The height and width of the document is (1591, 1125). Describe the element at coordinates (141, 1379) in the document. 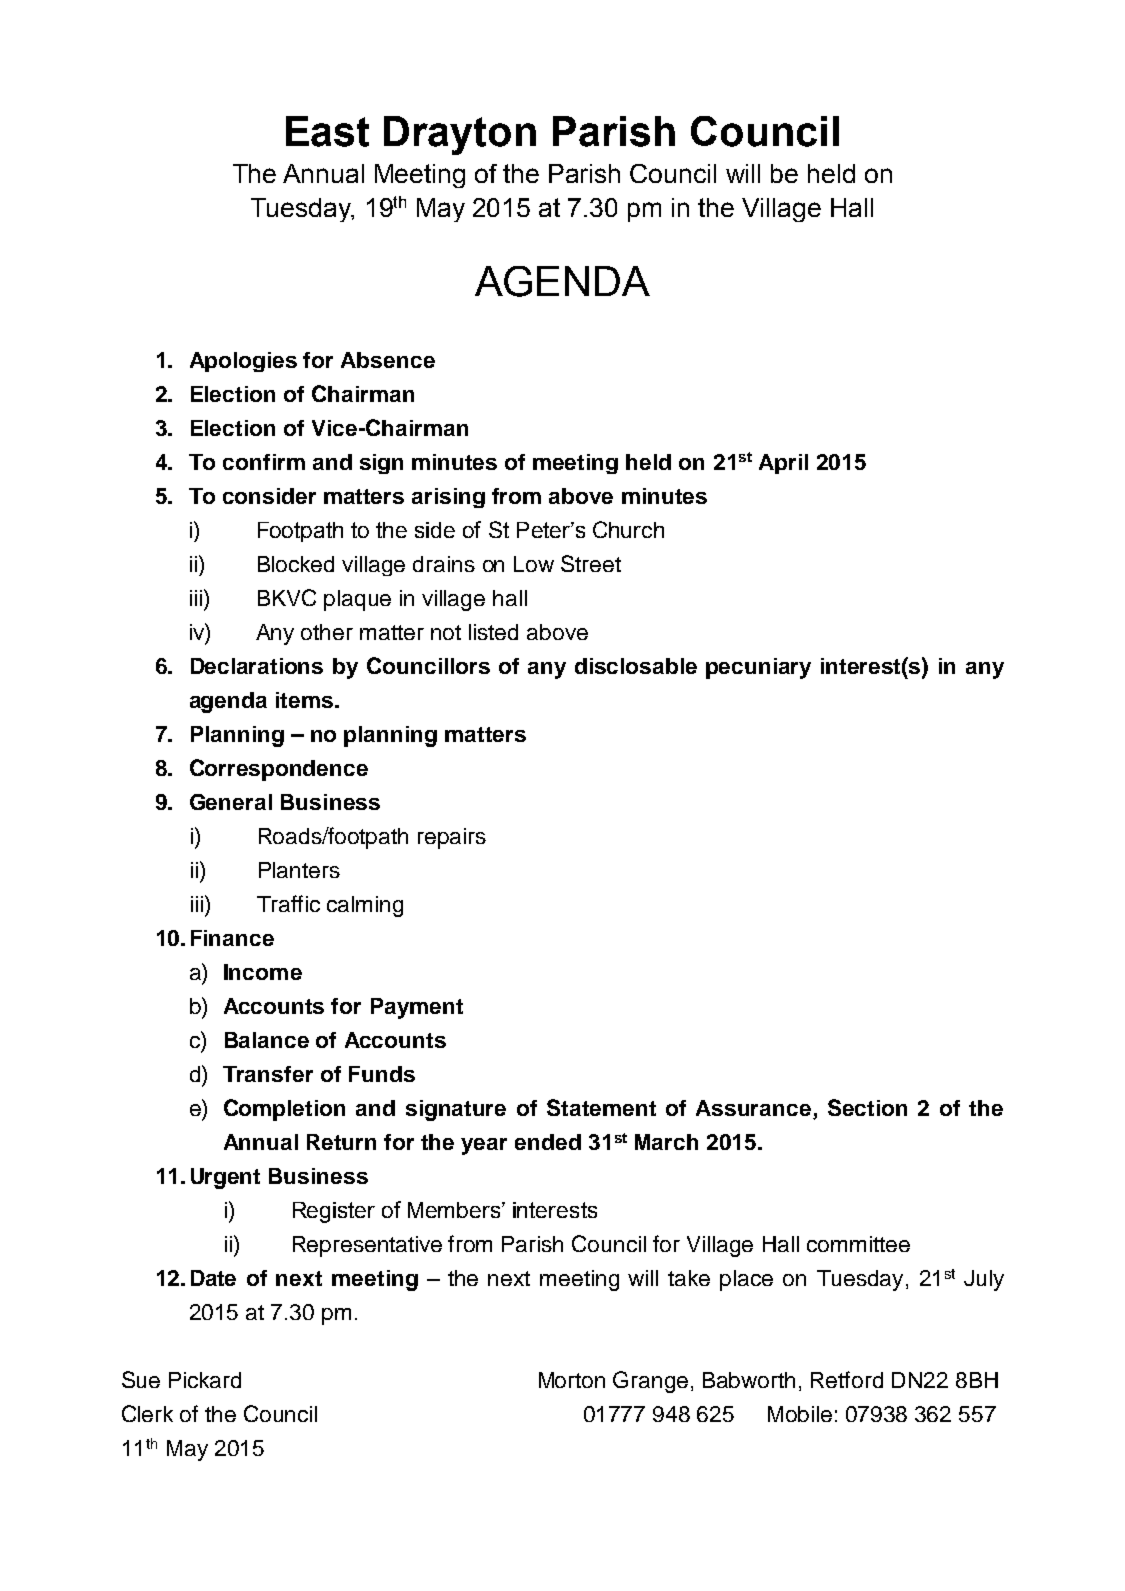

I see `Sue` at that location.
